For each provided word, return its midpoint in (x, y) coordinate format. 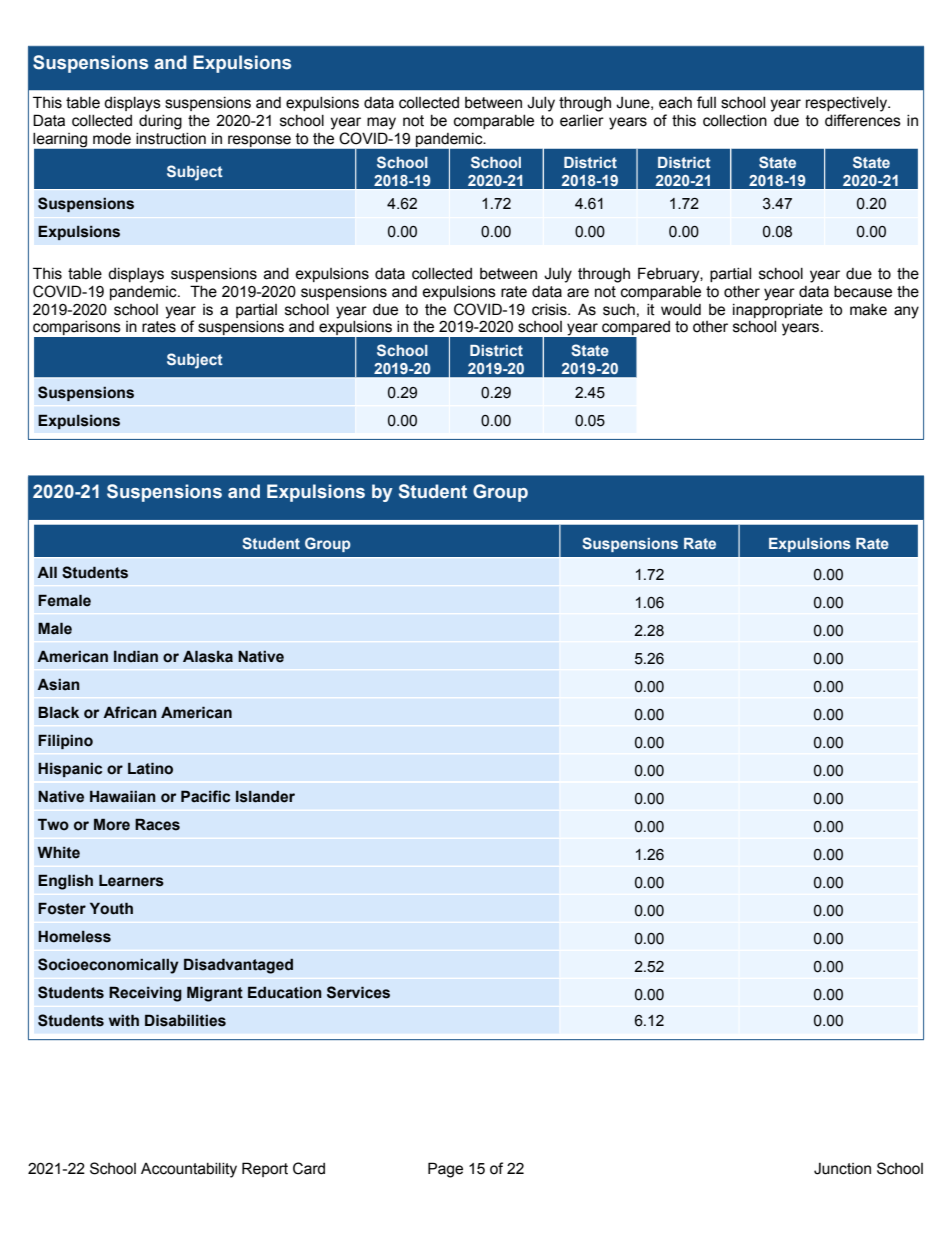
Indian (136, 656)
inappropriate (778, 311)
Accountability (189, 1170)
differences (863, 120)
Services (358, 992)
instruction (171, 139)
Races (157, 824)
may (381, 123)
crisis (550, 310)
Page (445, 1170)
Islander (265, 796)
